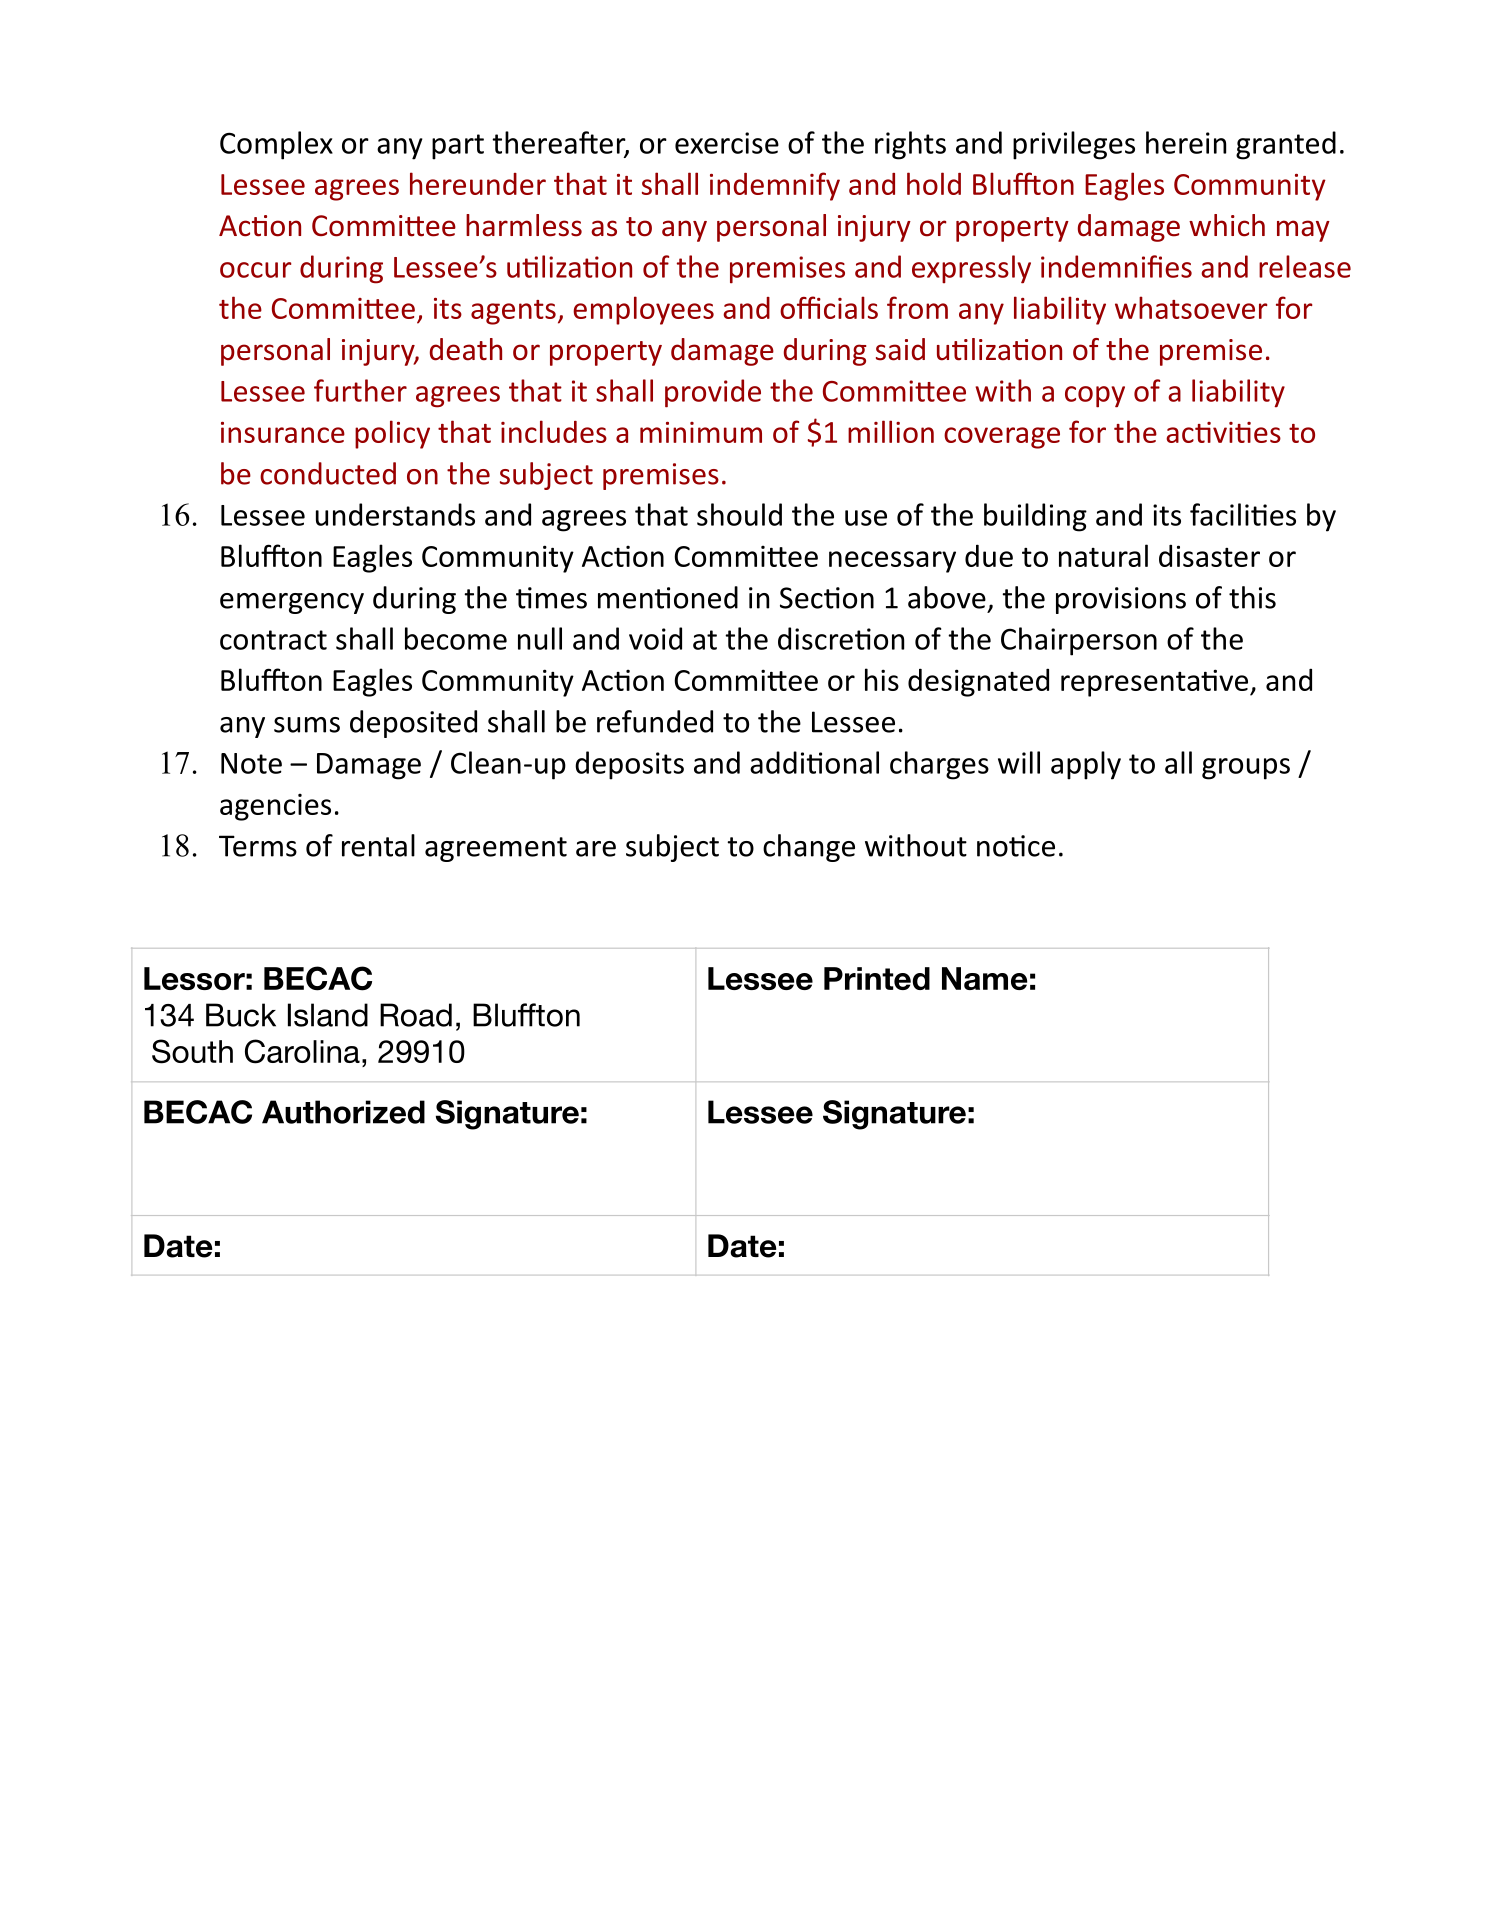  What do you see at coordinates (276, 145) in the screenshot?
I see `Complex` at bounding box center [276, 145].
